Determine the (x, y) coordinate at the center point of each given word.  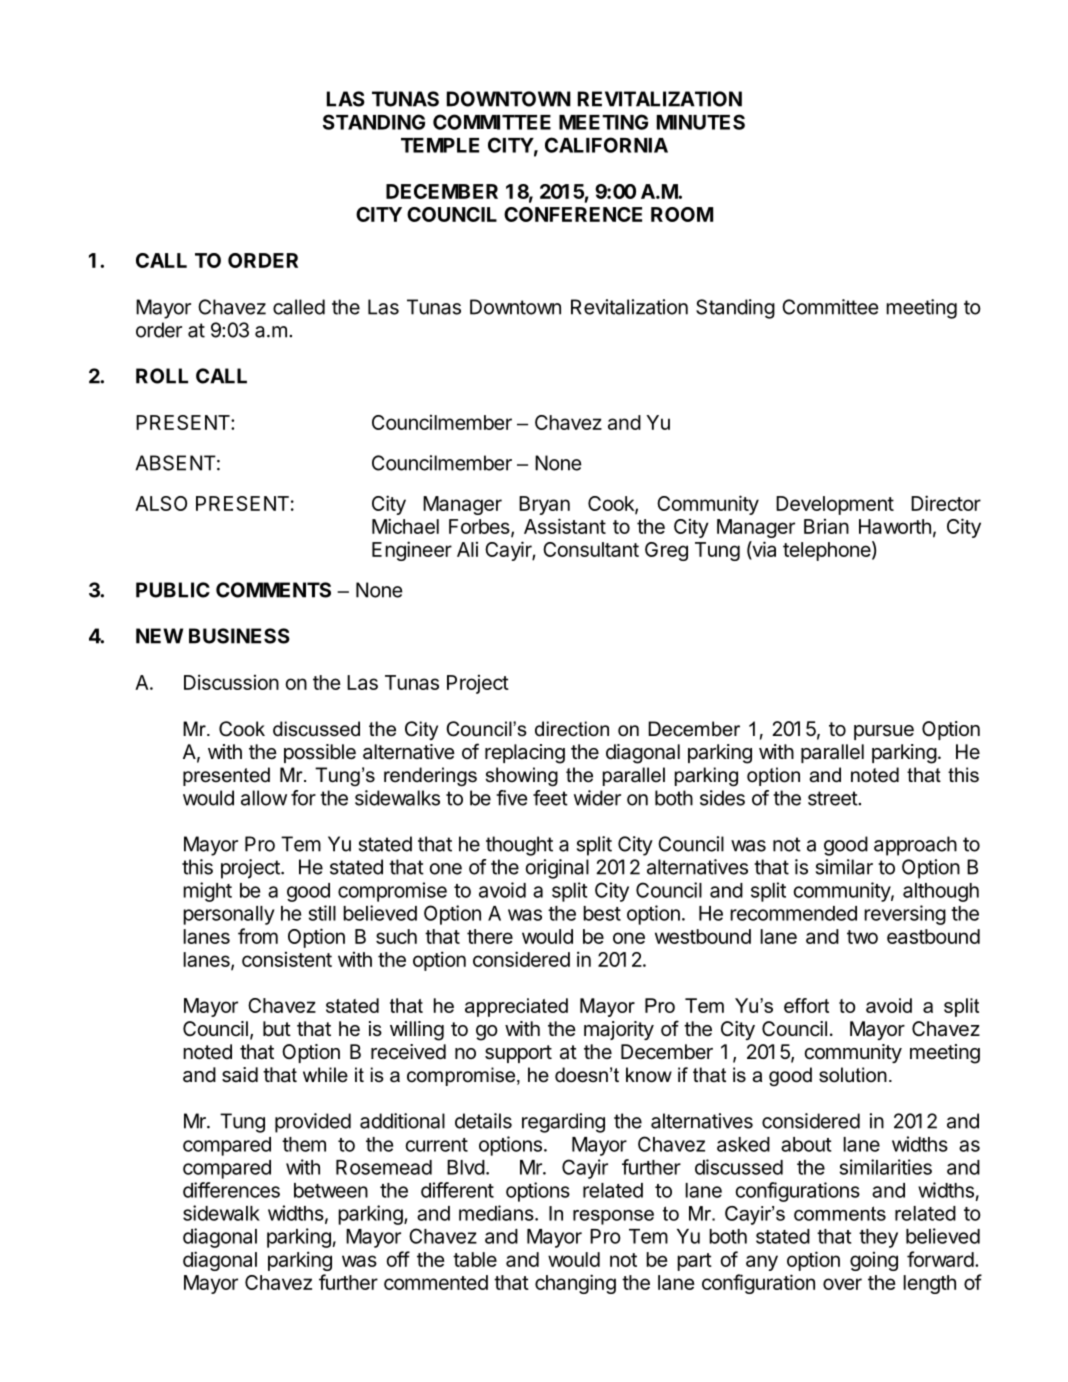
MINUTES (701, 122)
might (207, 892)
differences (231, 1190)
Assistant (565, 526)
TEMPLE (440, 145)
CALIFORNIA (606, 145)
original (557, 869)
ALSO (161, 503)
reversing (905, 915)
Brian (826, 526)
